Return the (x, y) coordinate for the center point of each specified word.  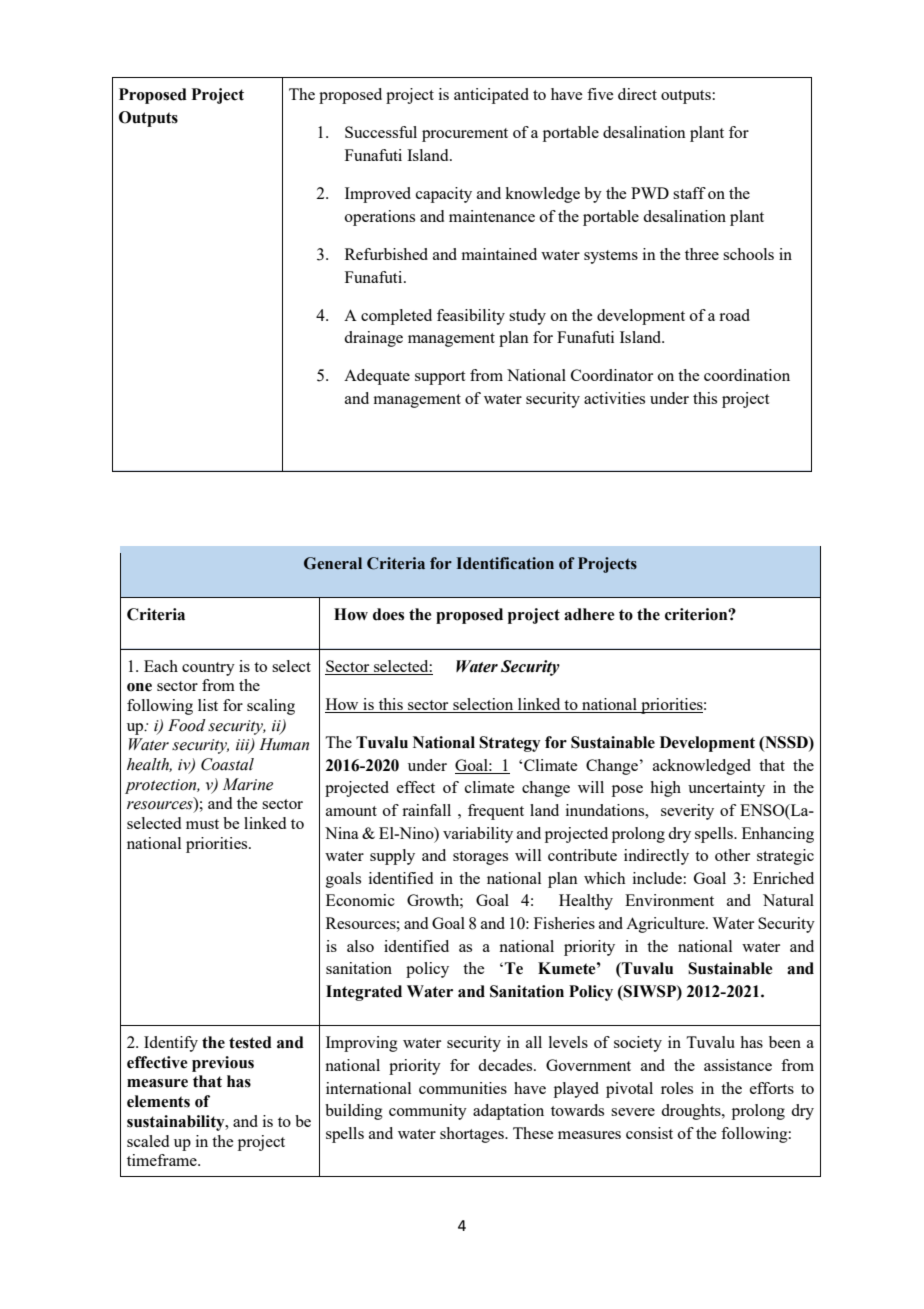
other (732, 855)
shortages (473, 1135)
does (388, 614)
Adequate (377, 377)
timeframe (163, 1160)
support (440, 378)
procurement (465, 135)
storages (480, 858)
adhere (589, 614)
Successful (381, 132)
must (202, 824)
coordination (747, 375)
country (208, 669)
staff (689, 193)
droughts (692, 1112)
